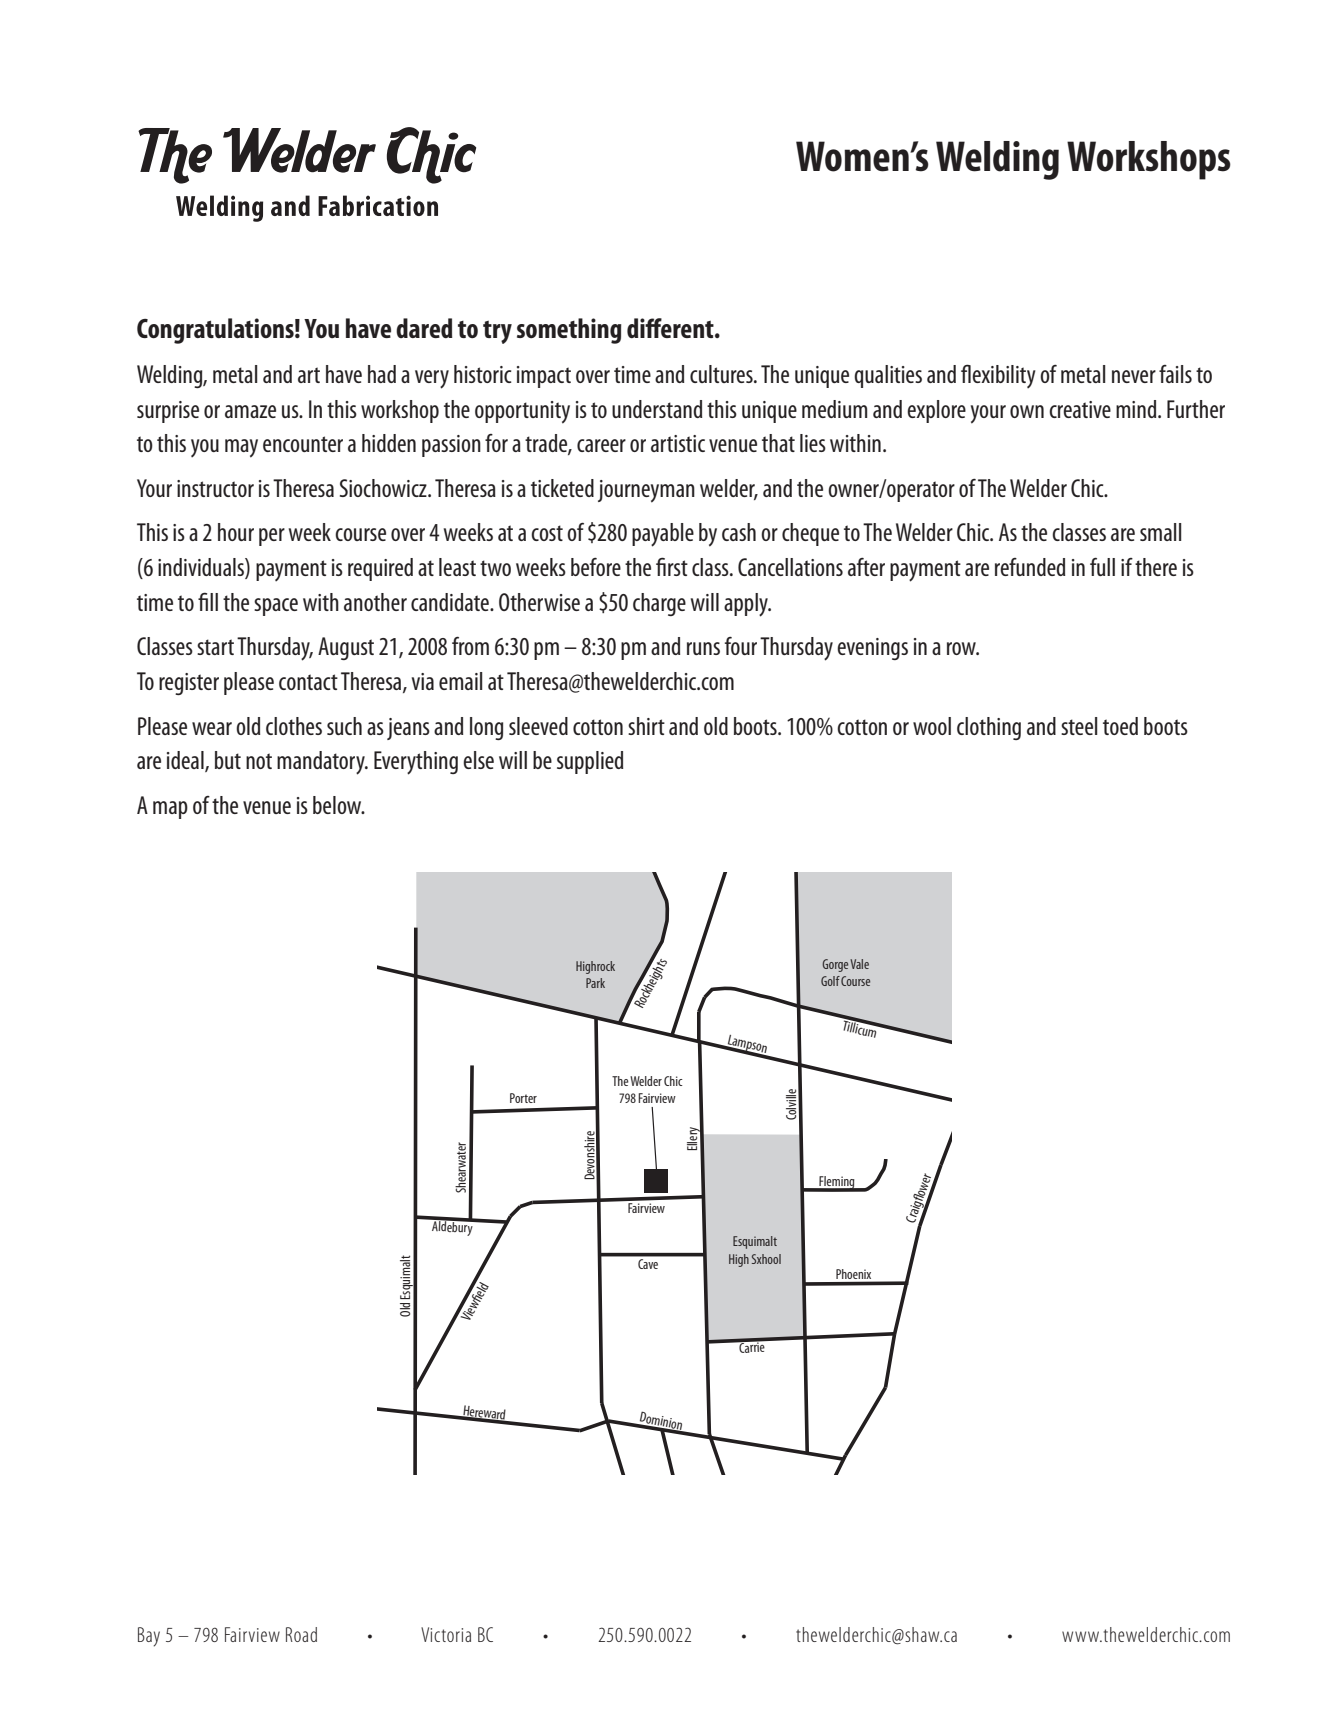  What do you see at coordinates (301, 1634) in the screenshot?
I see `Road` at bounding box center [301, 1634].
